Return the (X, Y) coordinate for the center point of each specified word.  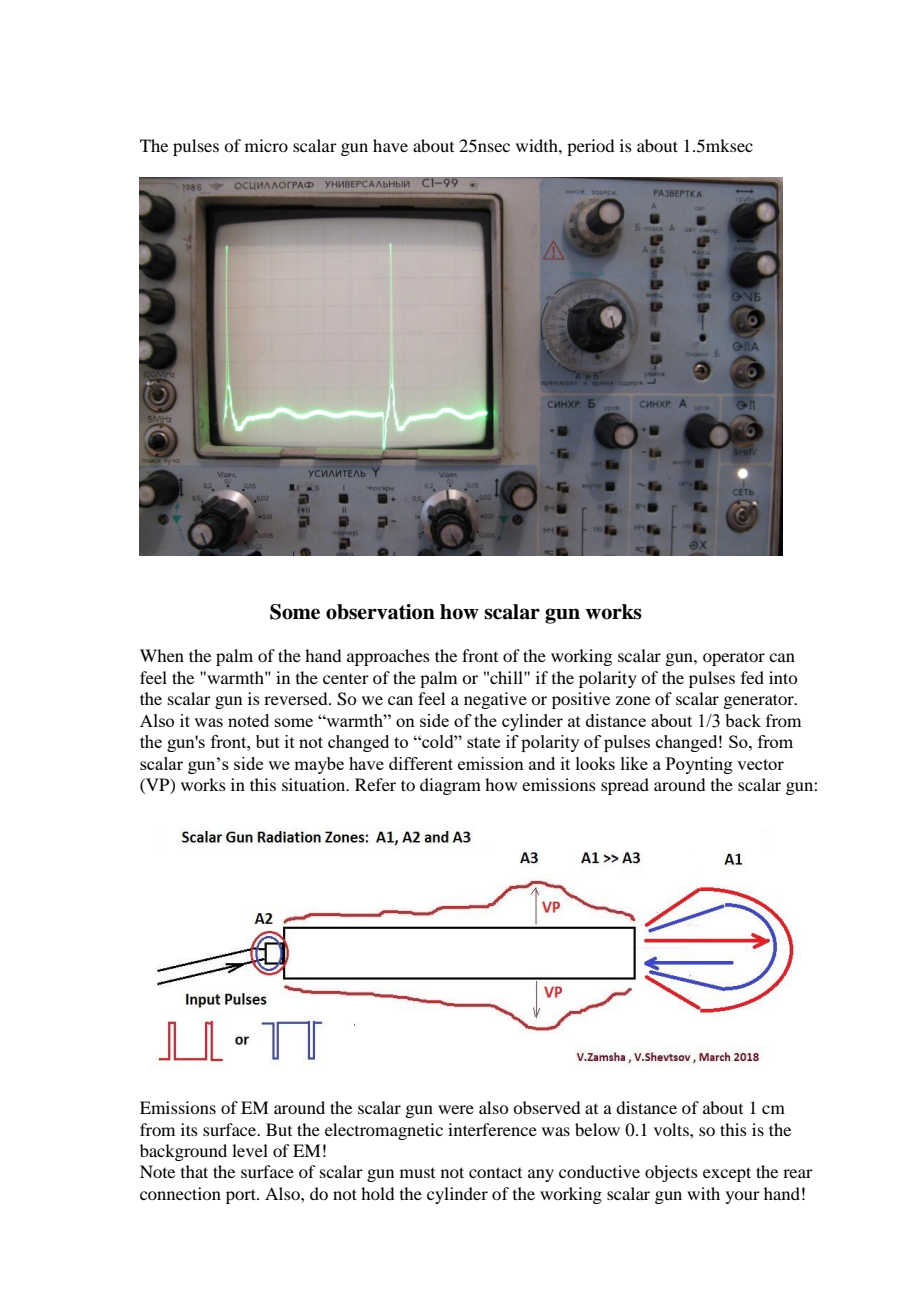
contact (495, 1172)
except (727, 1174)
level (250, 1150)
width (538, 145)
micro (266, 145)
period (590, 147)
